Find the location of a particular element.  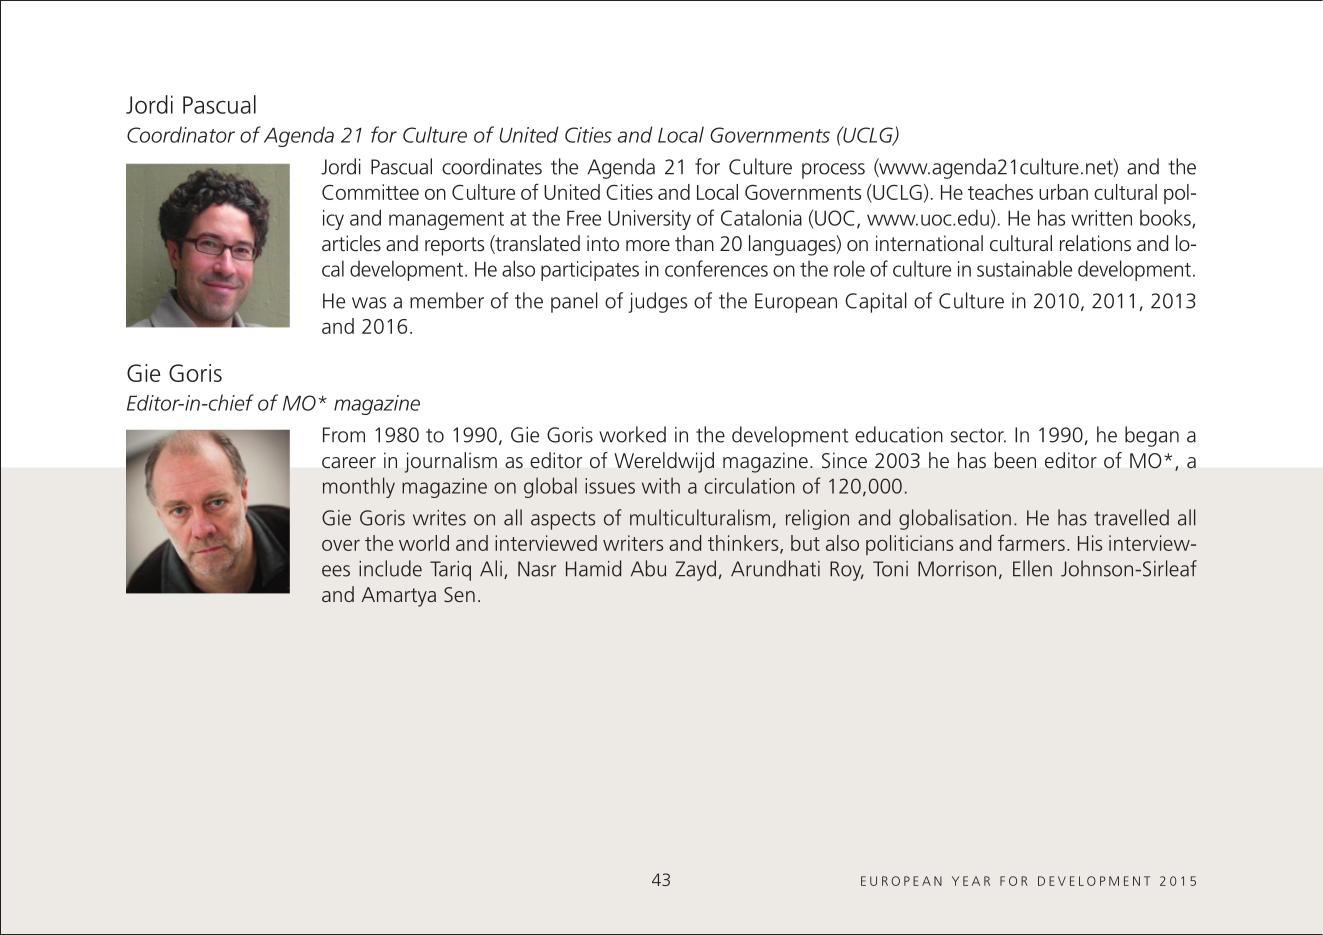

sector is located at coordinates (978, 435).
